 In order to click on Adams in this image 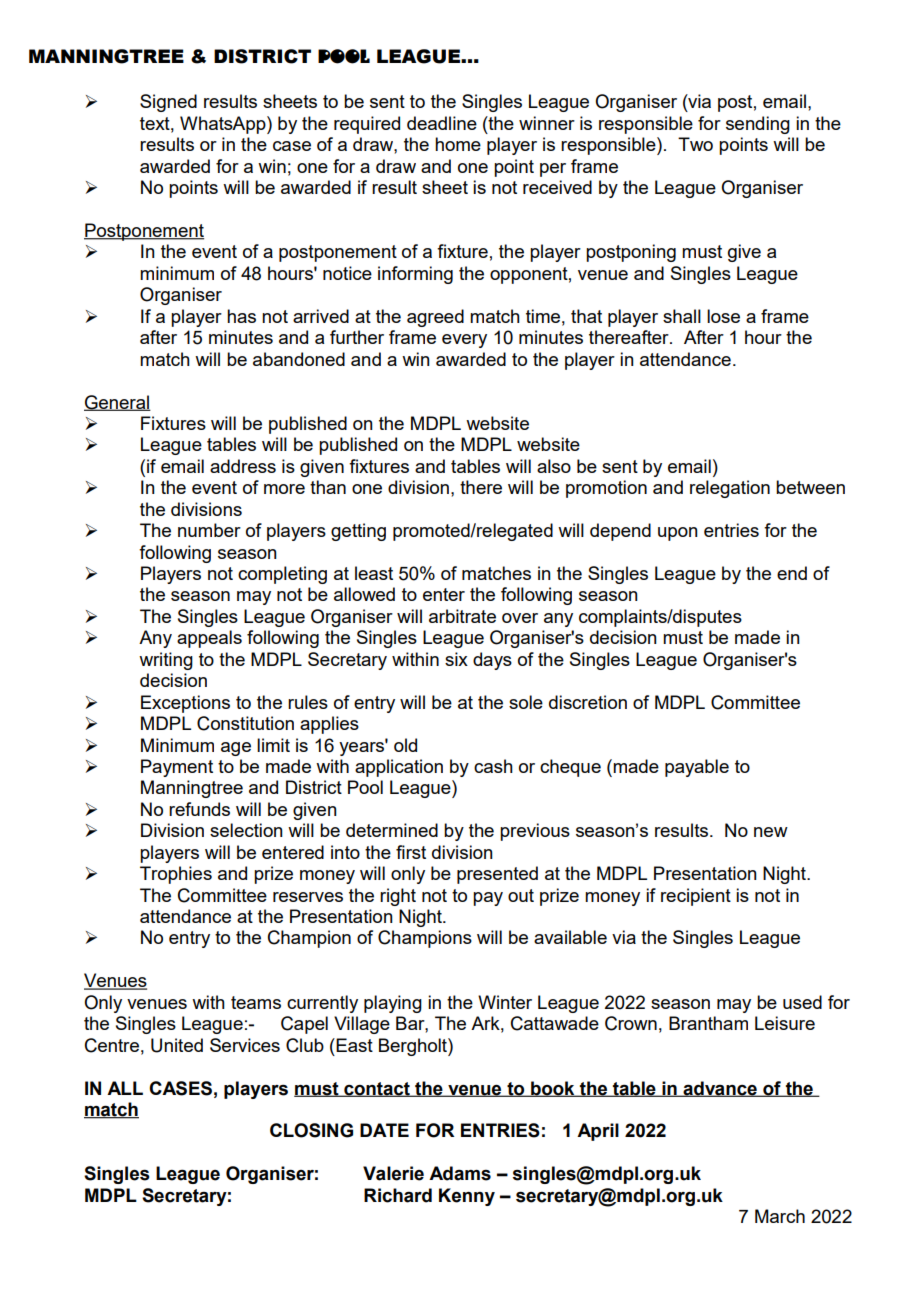, I will do `click(460, 1173)`.
